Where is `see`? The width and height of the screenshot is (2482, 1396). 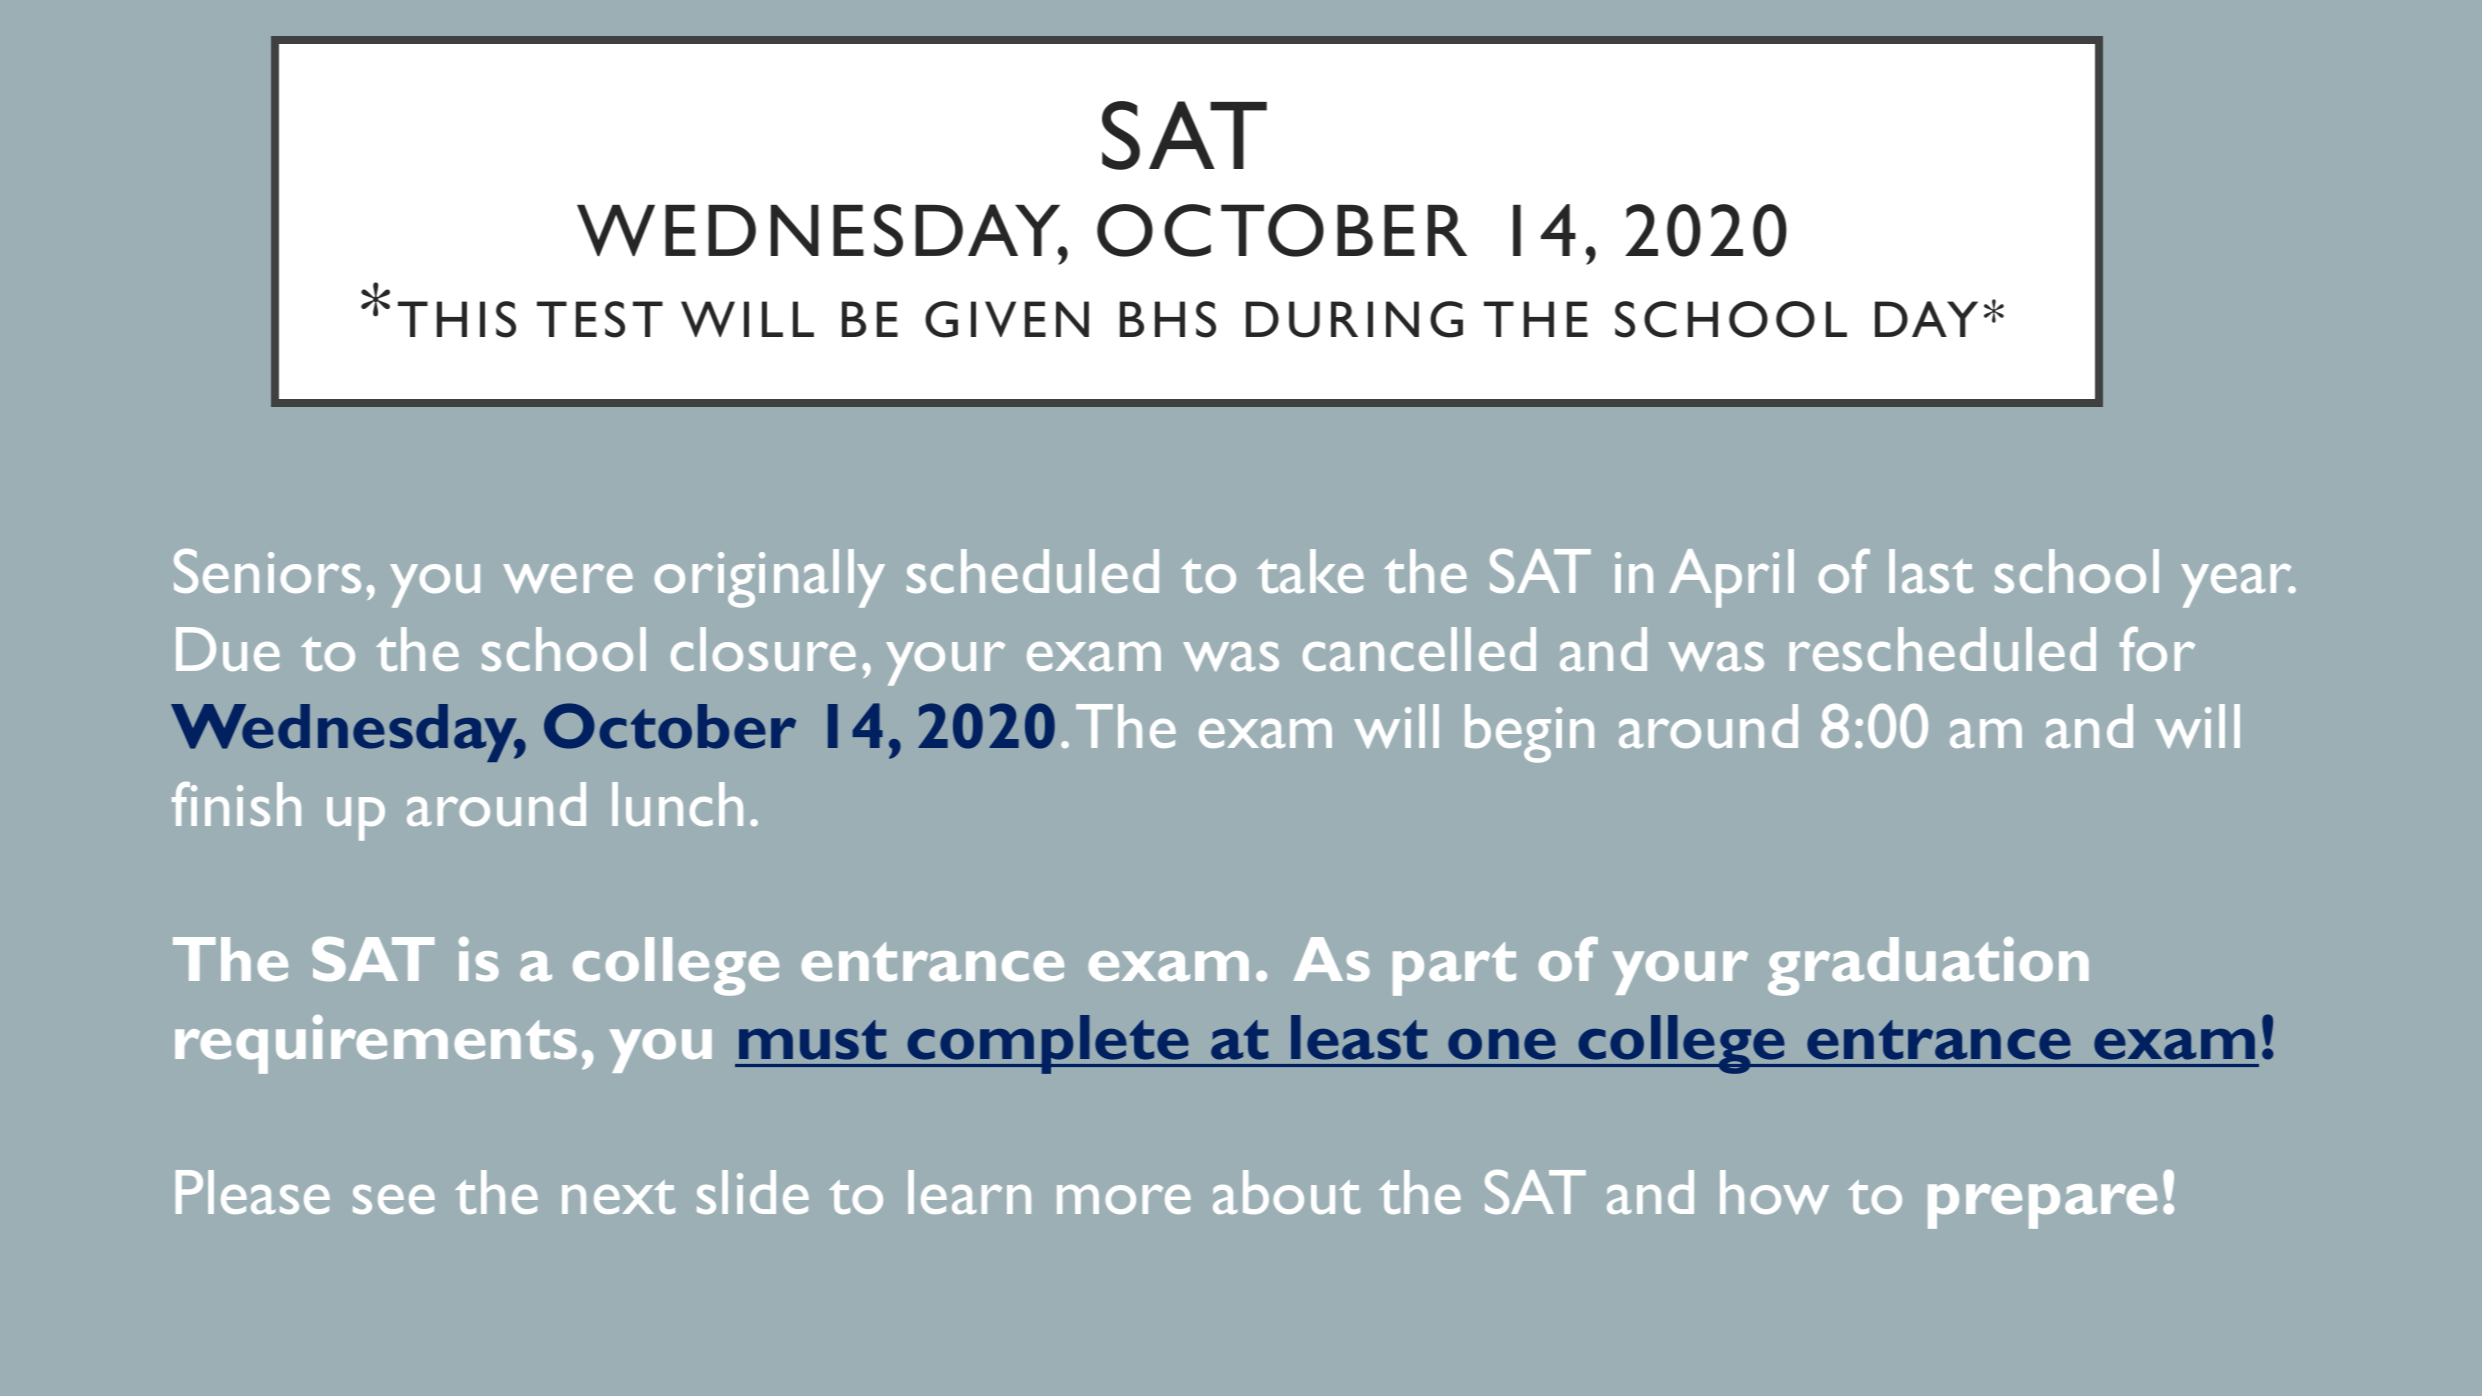
see is located at coordinates (394, 1199).
